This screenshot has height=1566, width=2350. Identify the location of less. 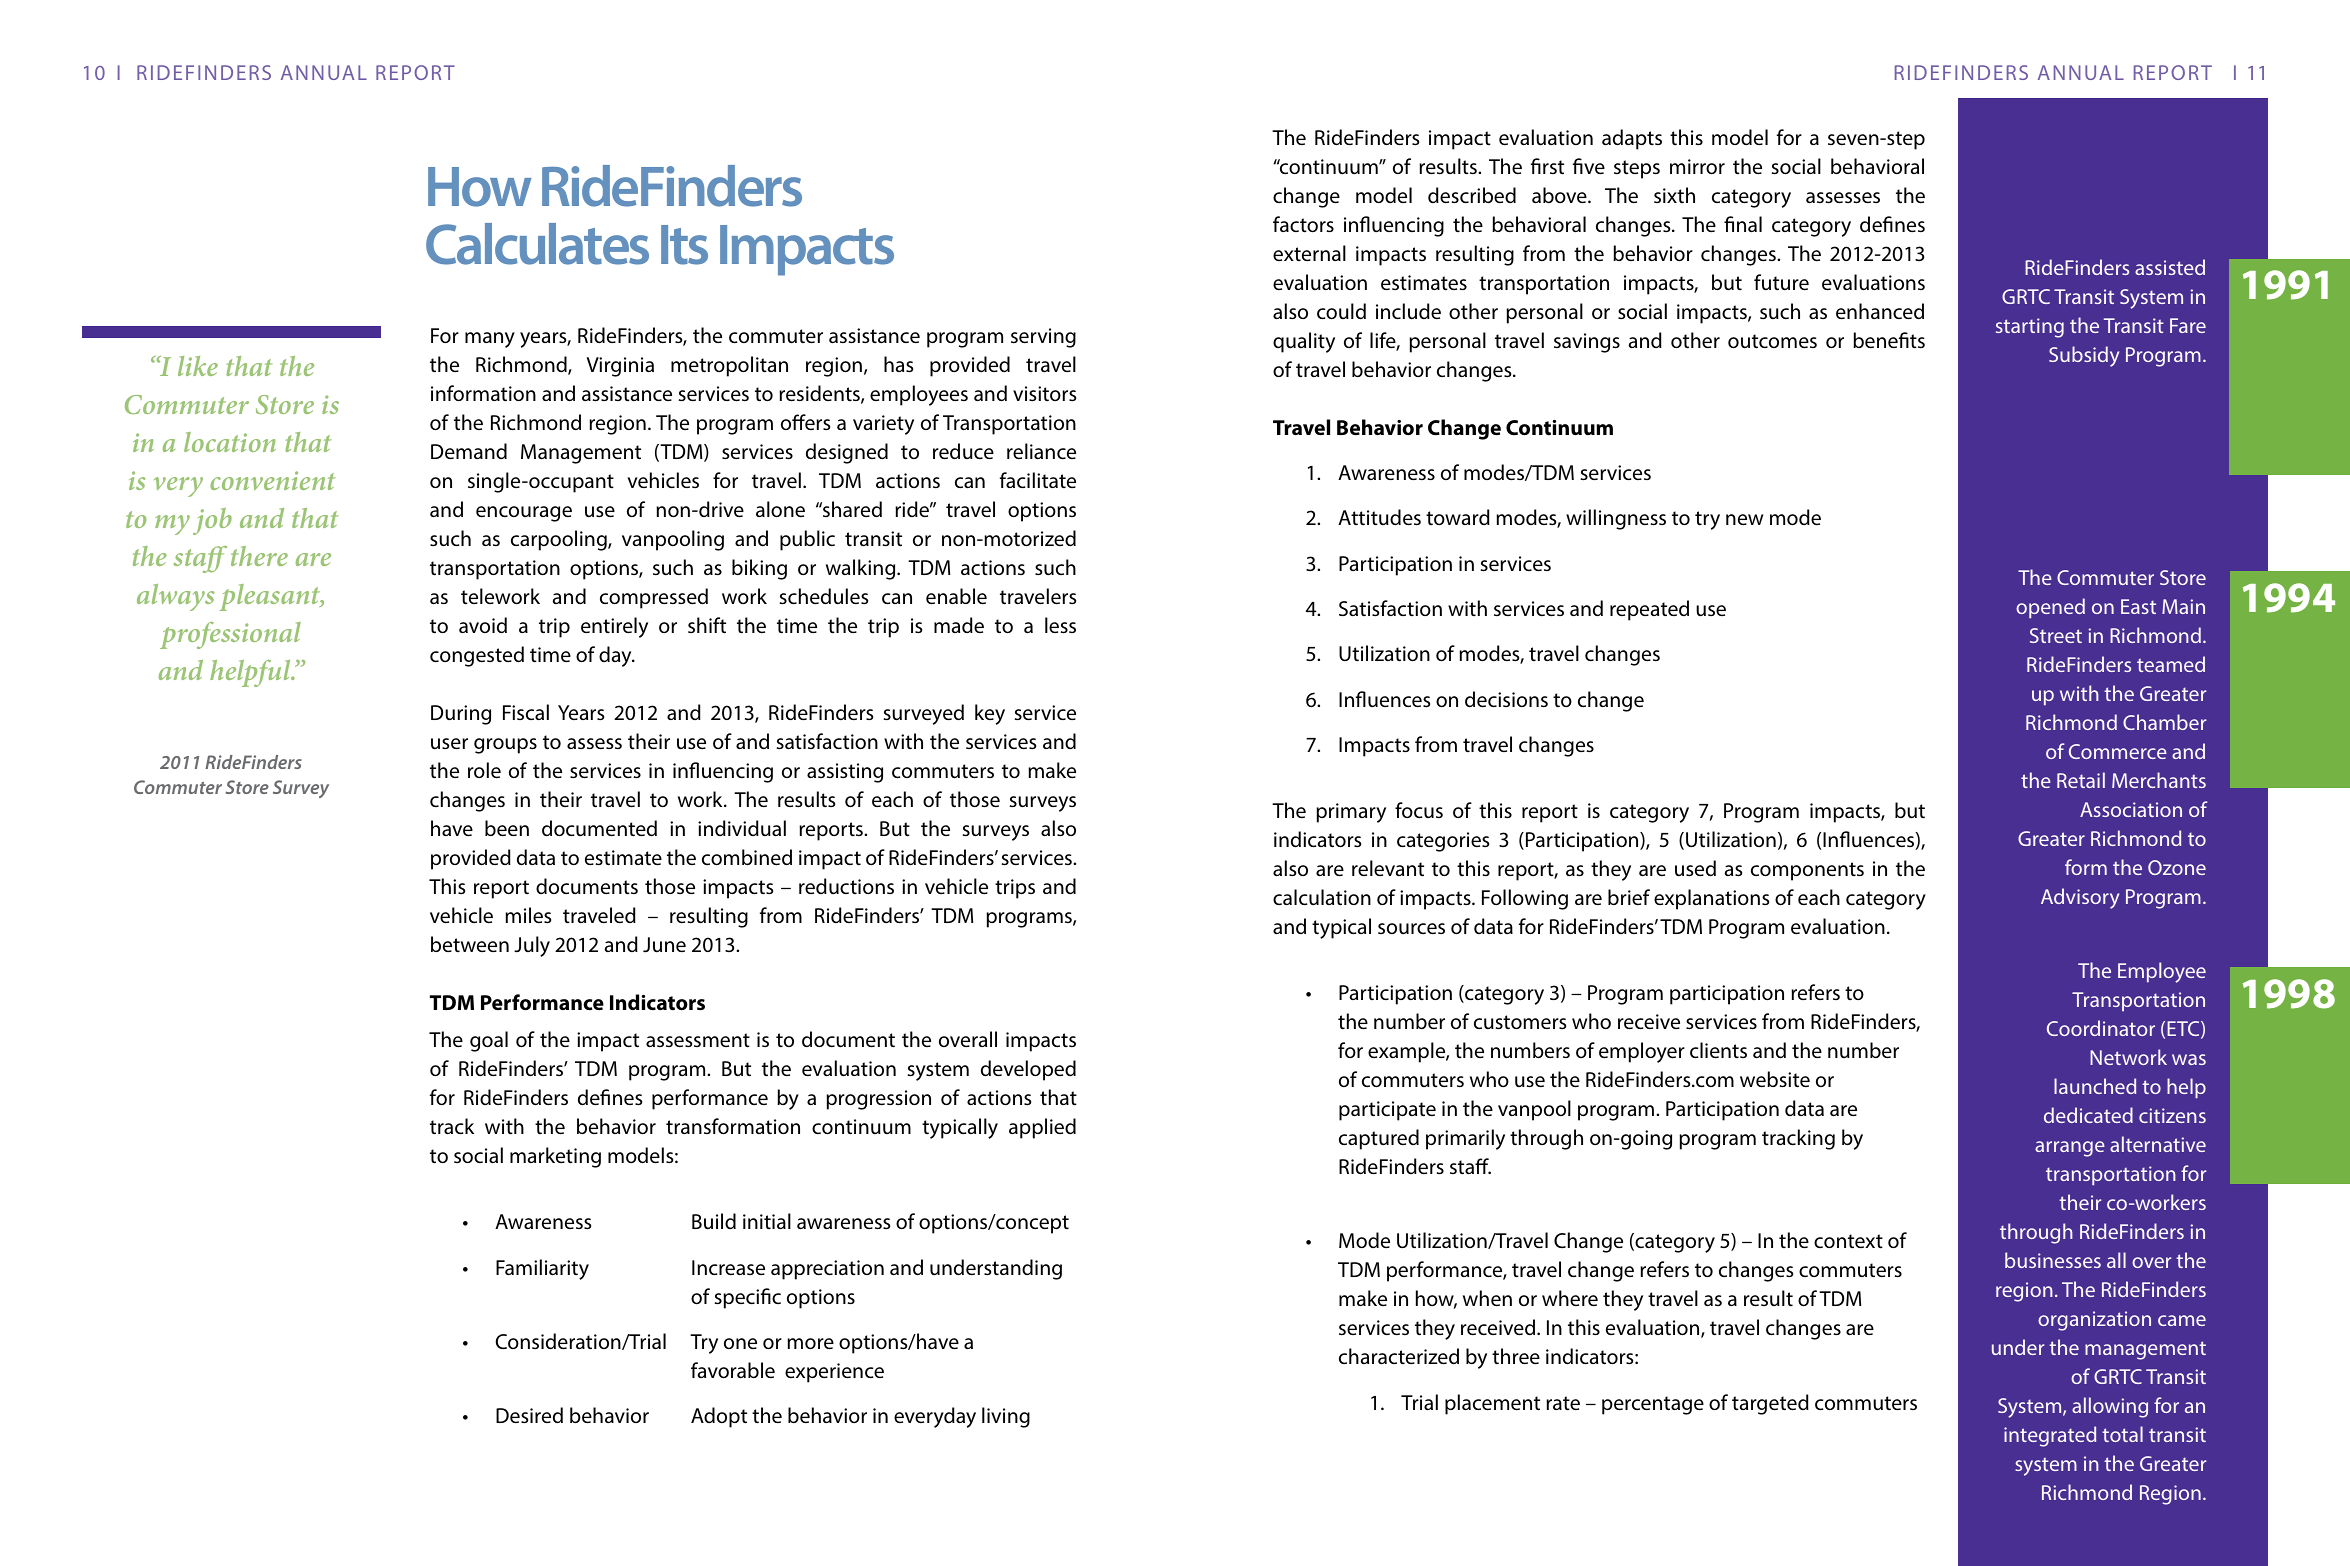
(1060, 625).
